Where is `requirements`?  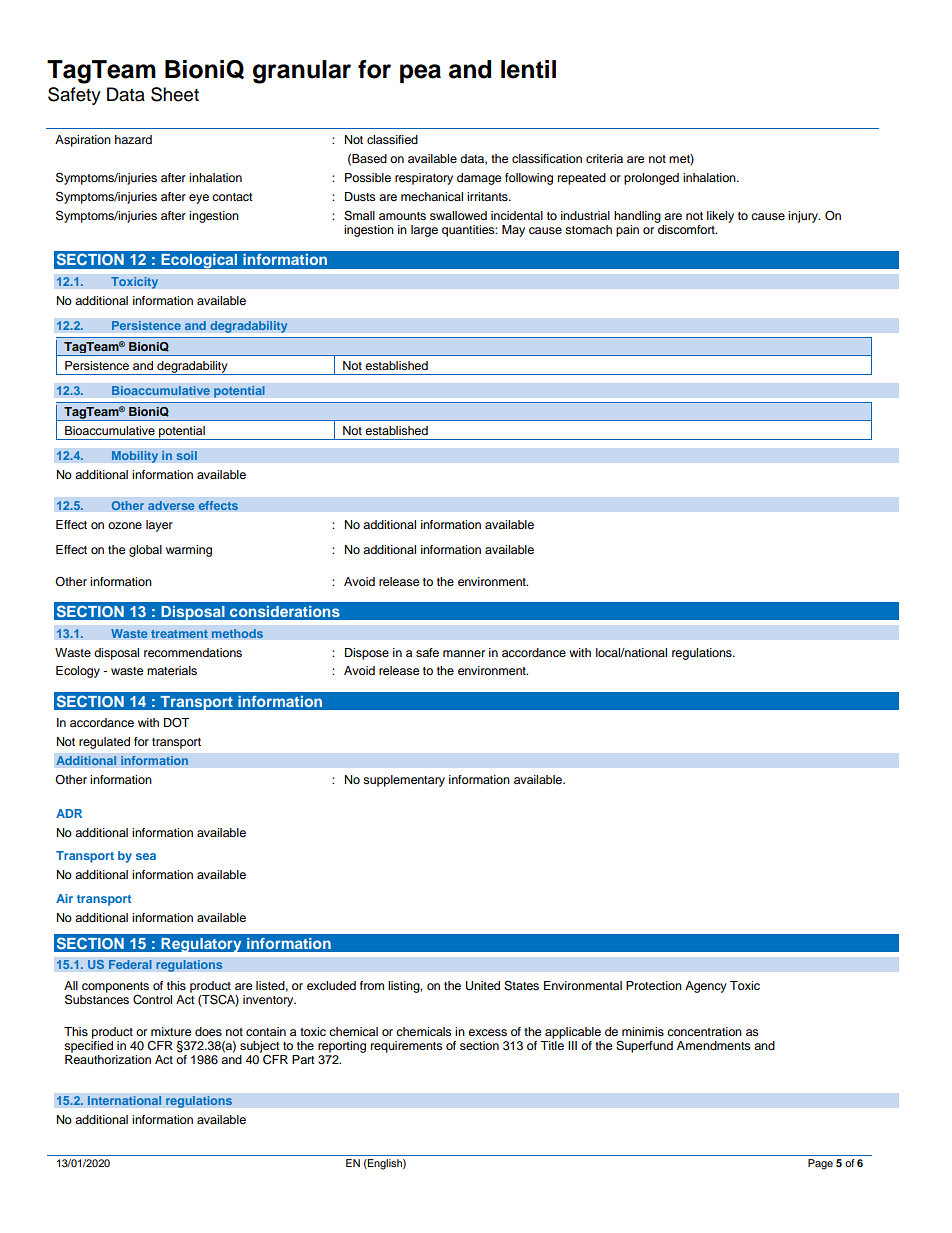 requirements is located at coordinates (407, 1047).
